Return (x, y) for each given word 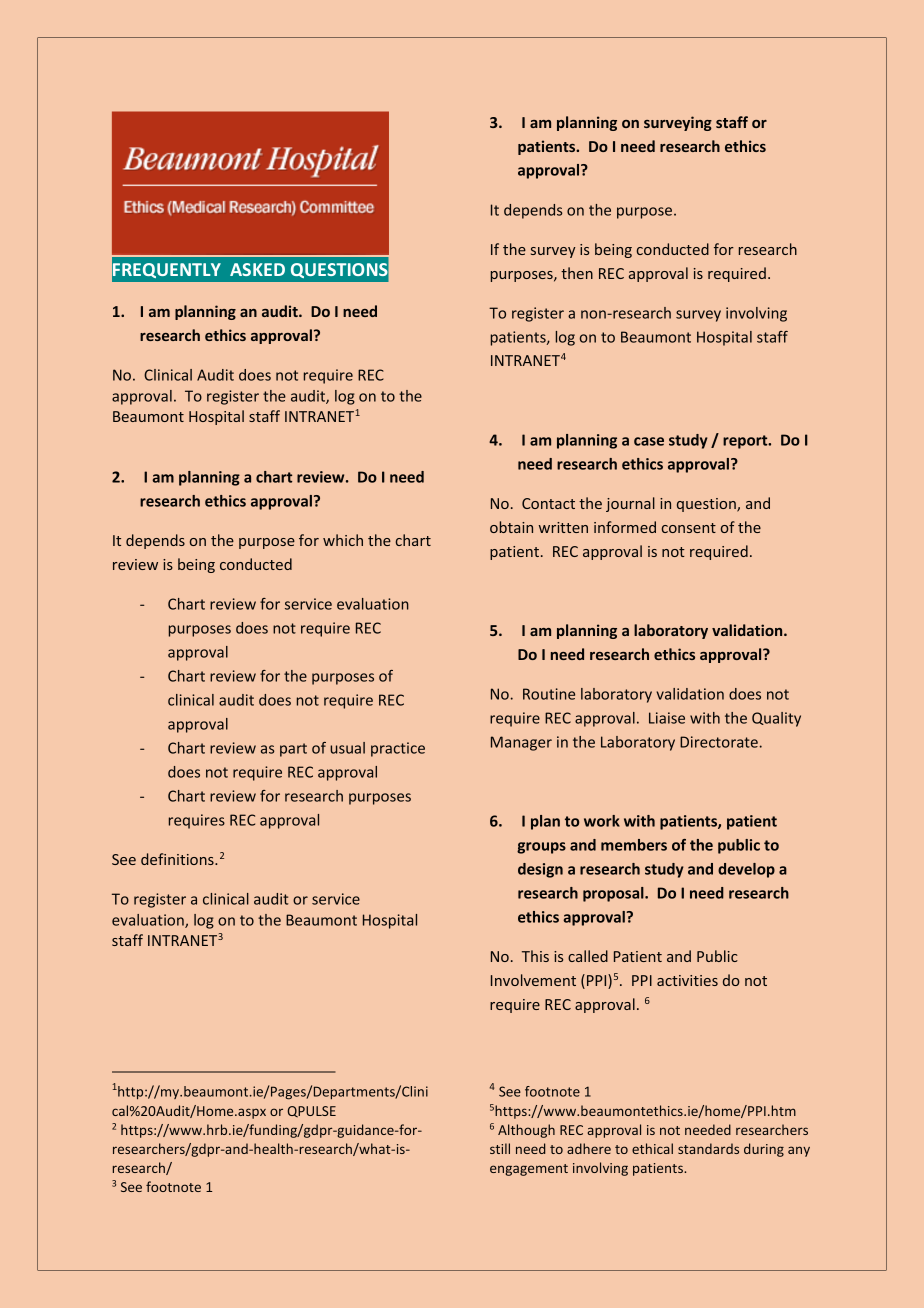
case (649, 441)
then (577, 273)
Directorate (719, 742)
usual (347, 748)
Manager (521, 743)
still (500, 1148)
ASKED (257, 269)
